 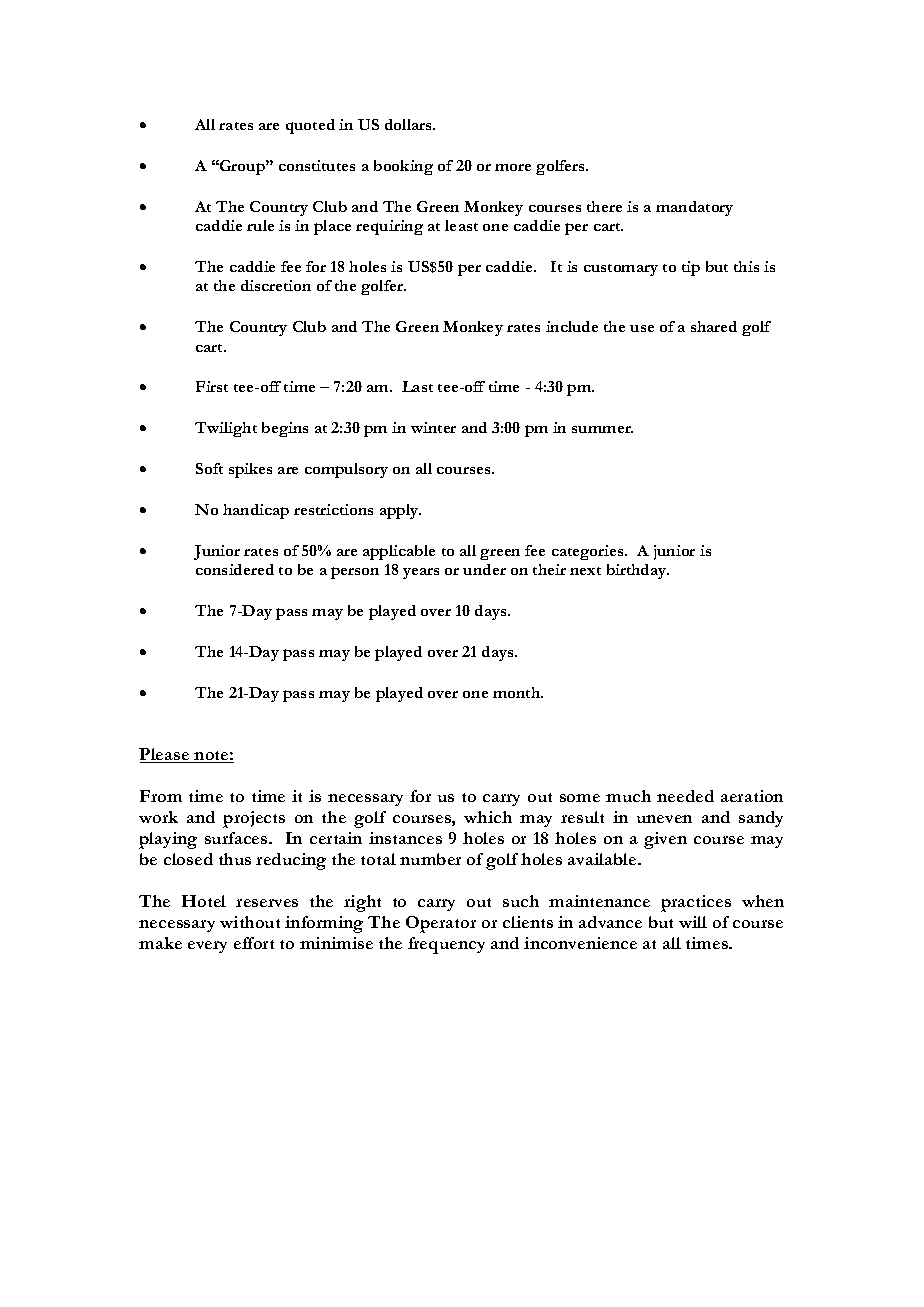 I want to click on more, so click(x=513, y=167).
